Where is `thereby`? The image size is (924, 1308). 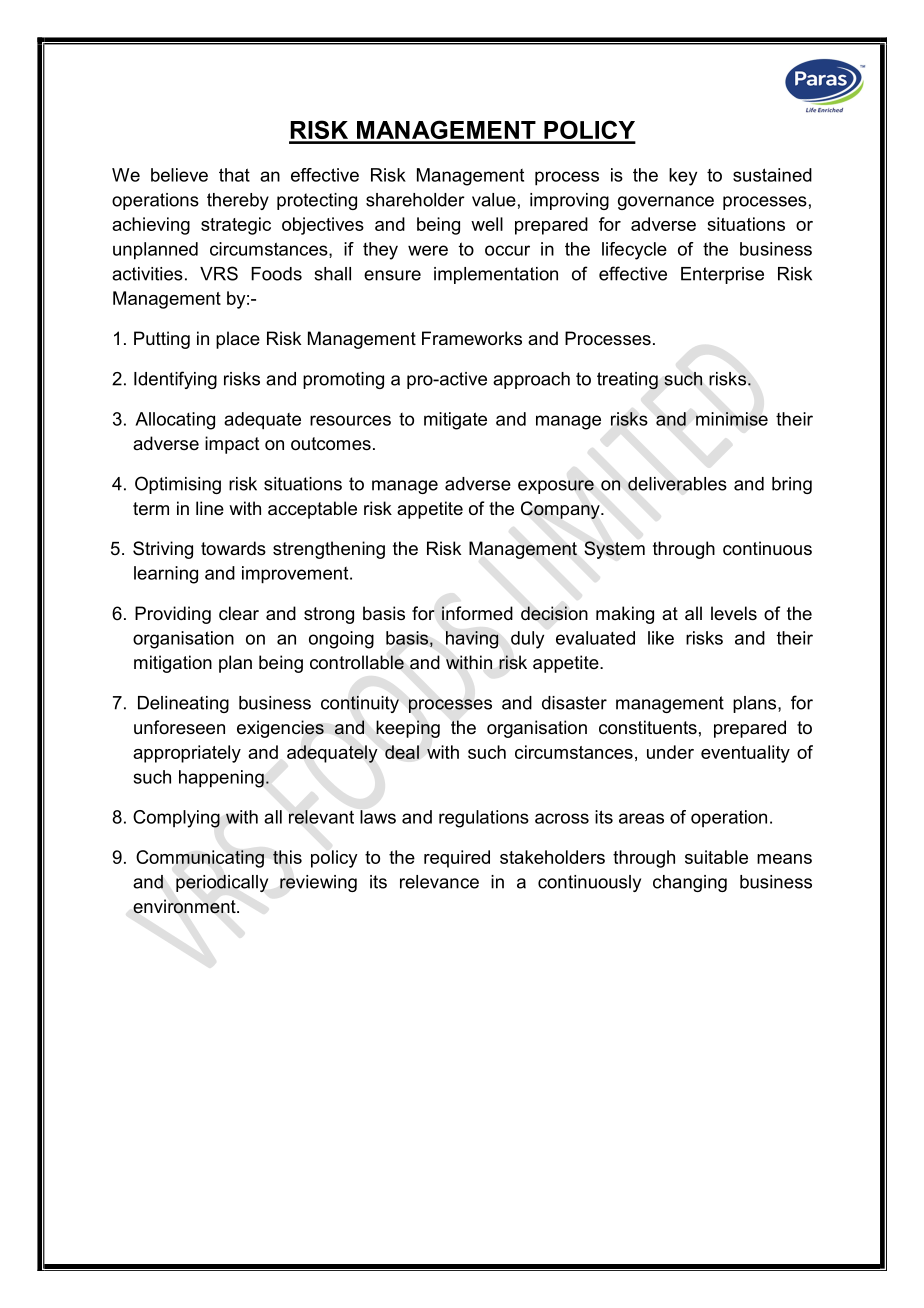
thereby is located at coordinates (238, 201).
